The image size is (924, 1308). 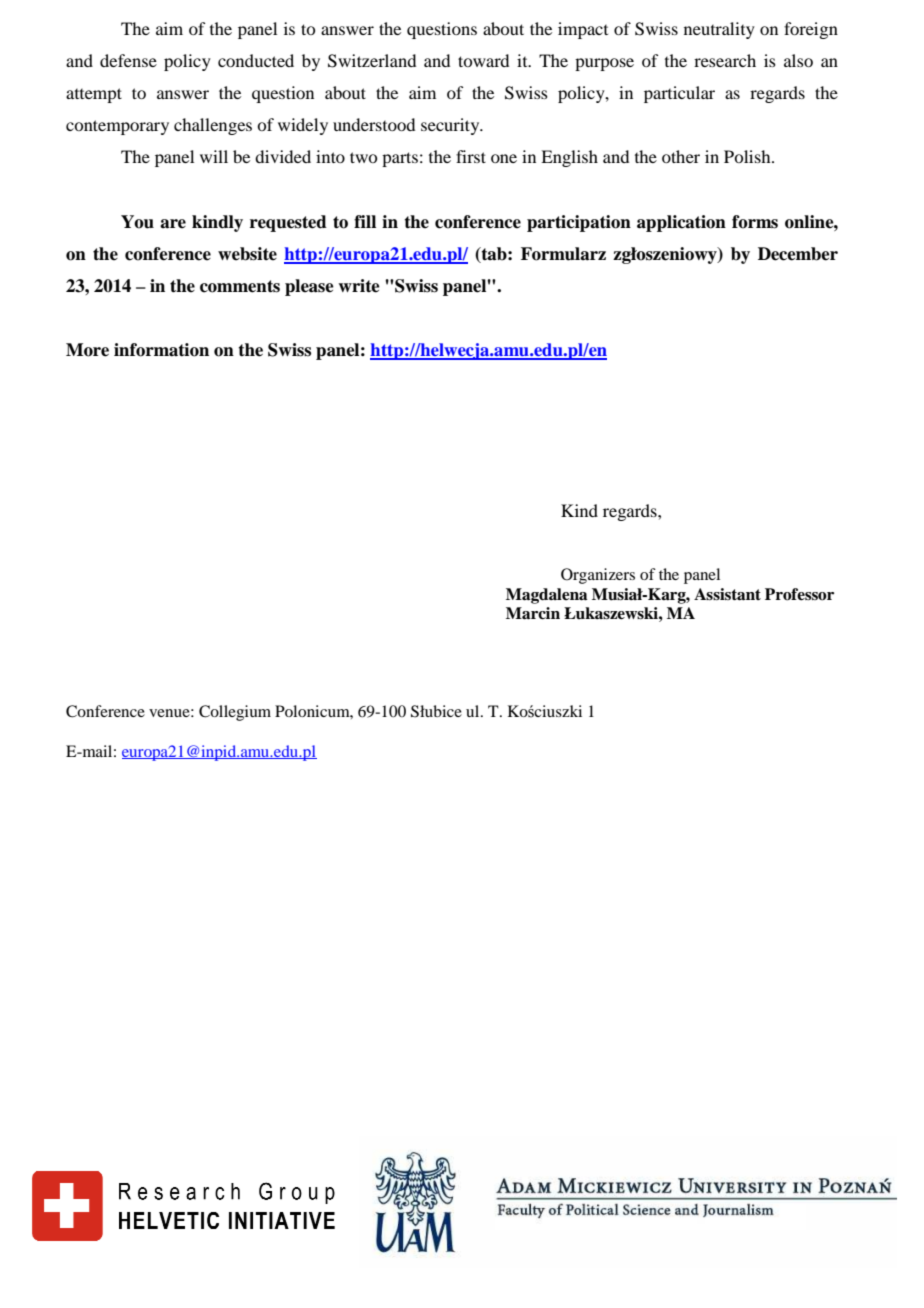 What do you see at coordinates (173, 224) in the document?
I see `are` at bounding box center [173, 224].
